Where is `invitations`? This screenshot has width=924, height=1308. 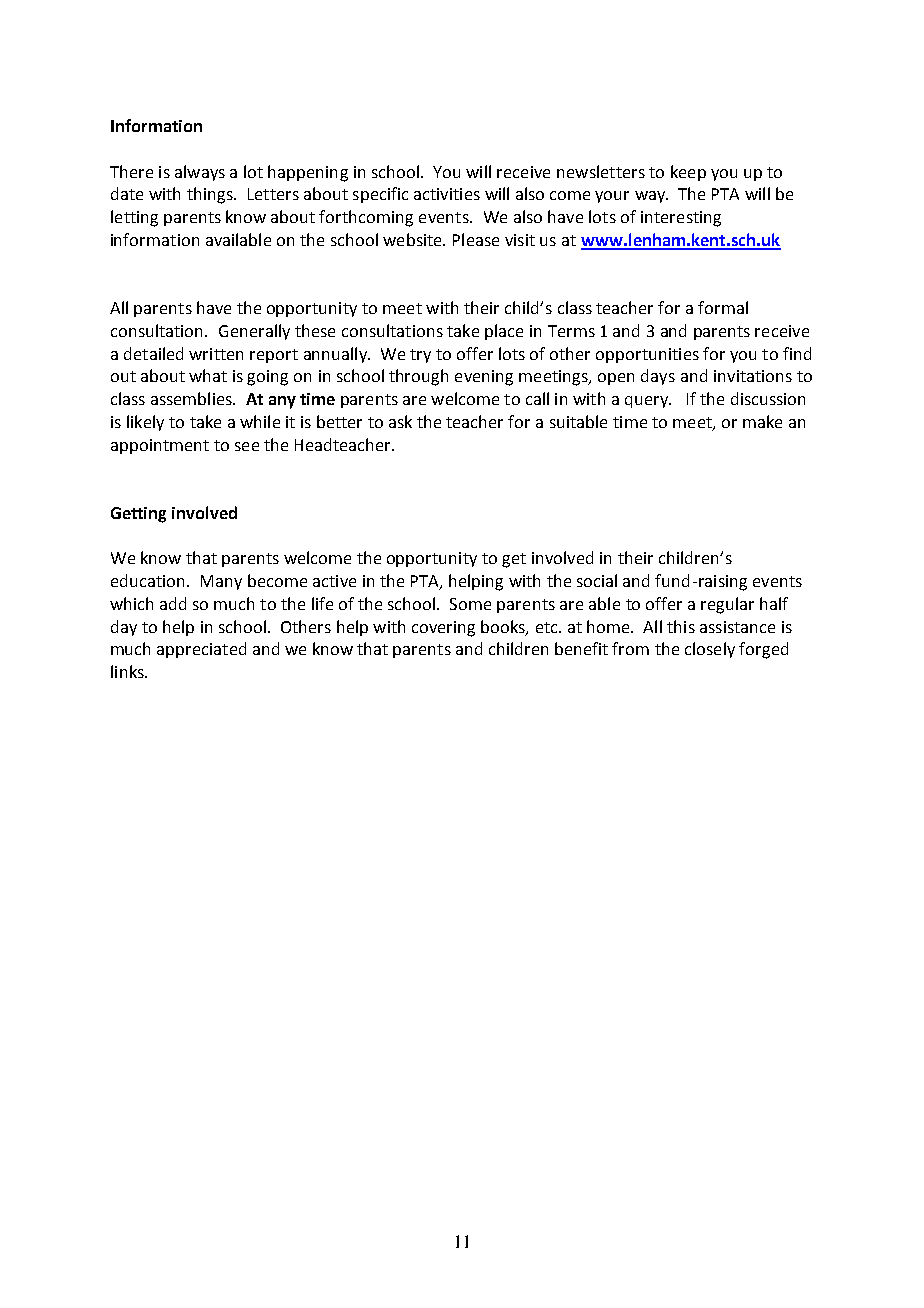
invitations is located at coordinates (753, 376).
